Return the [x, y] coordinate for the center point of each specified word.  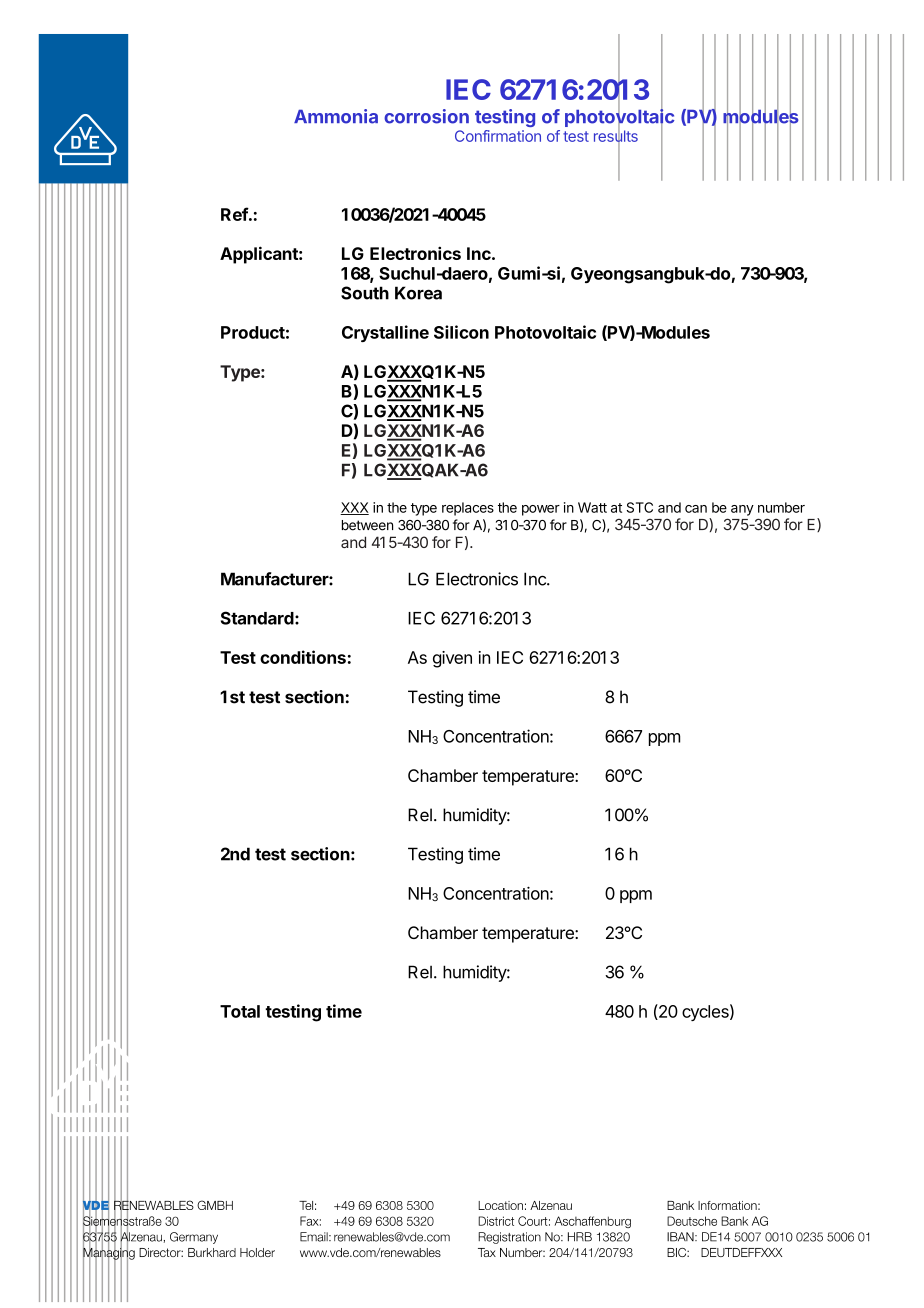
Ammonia [336, 116]
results [616, 136]
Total [240, 1011]
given [452, 659]
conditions [303, 657]
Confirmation [498, 136]
